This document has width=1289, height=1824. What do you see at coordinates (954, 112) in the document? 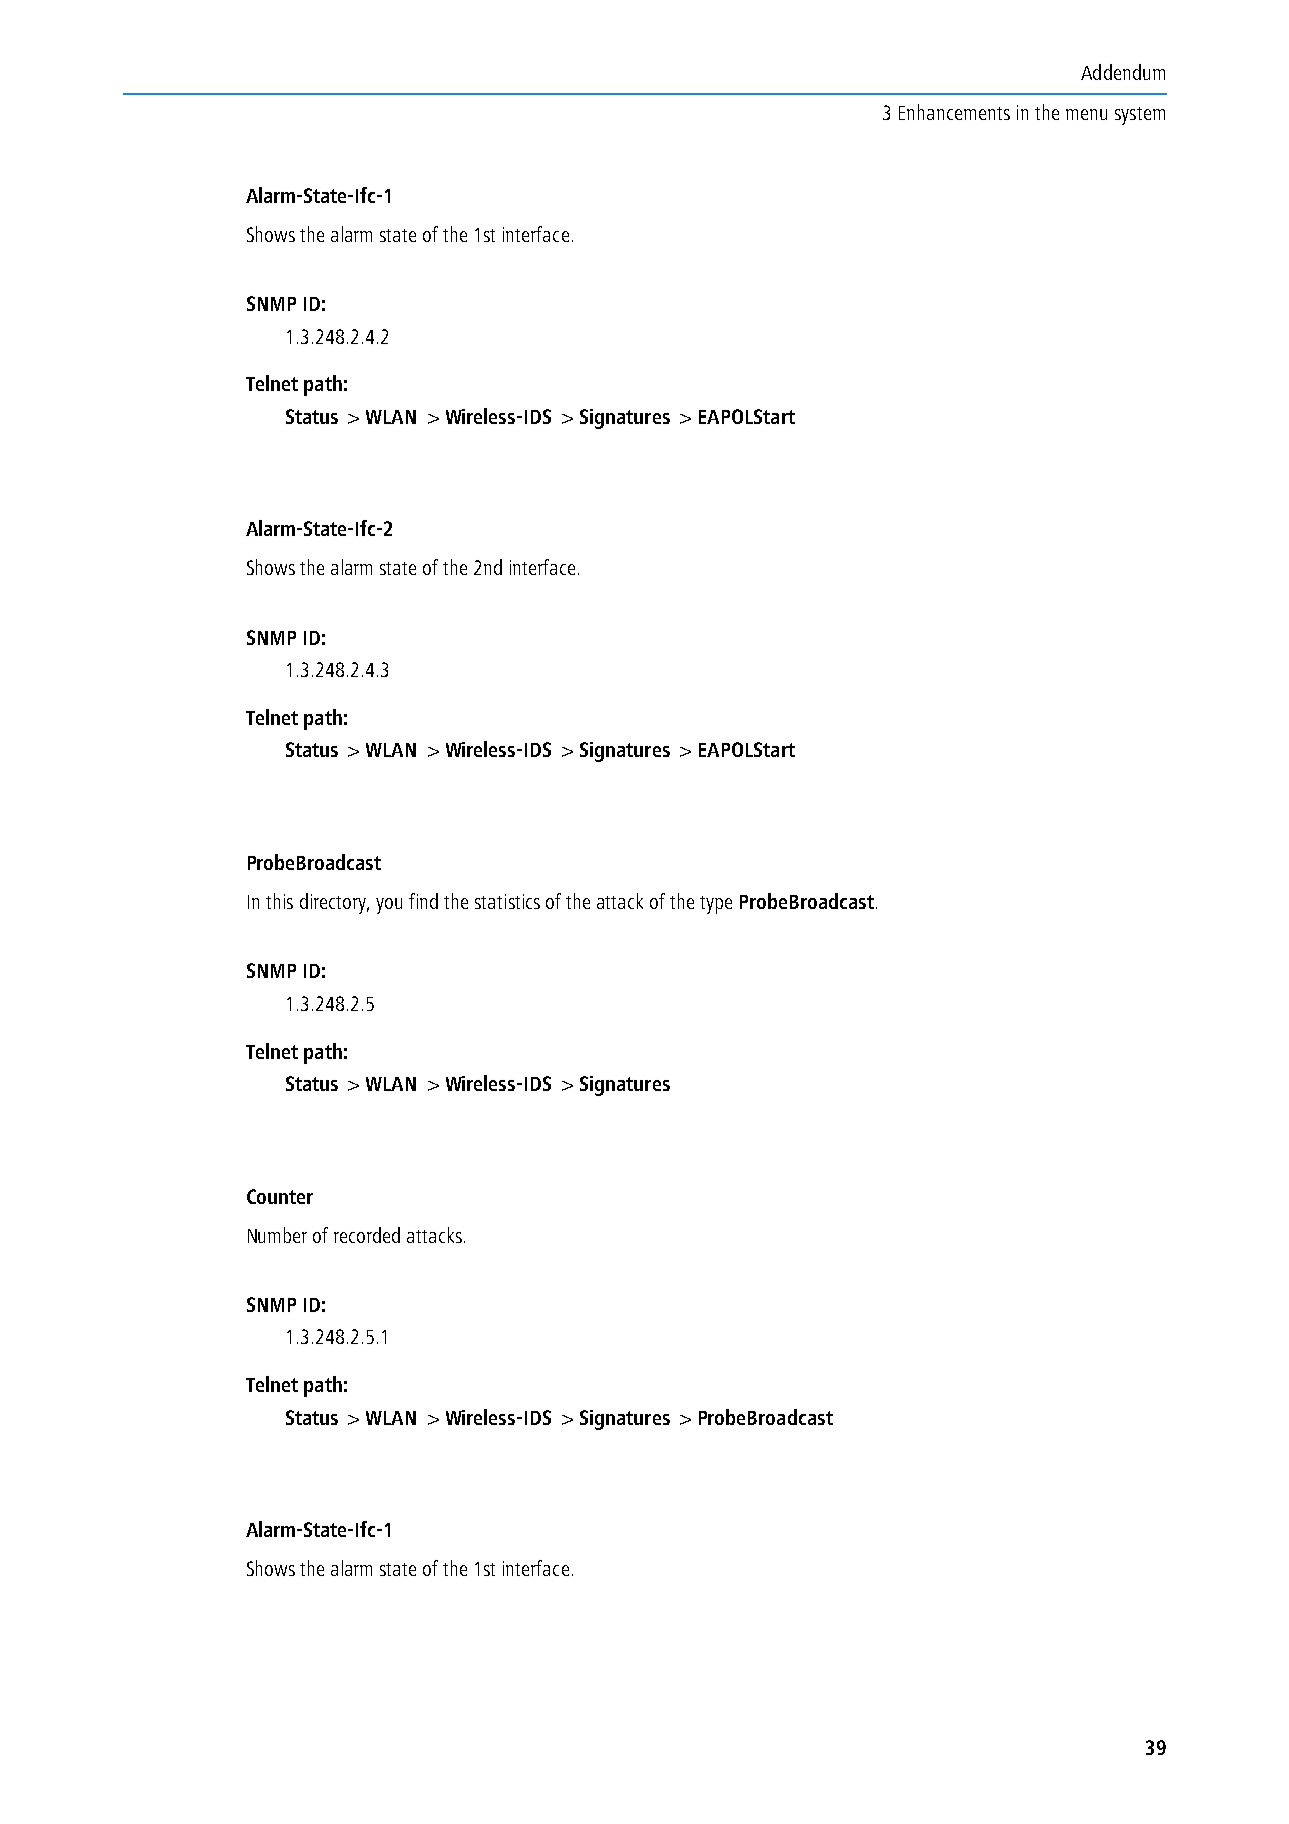
I see `Enhancements` at bounding box center [954, 112].
